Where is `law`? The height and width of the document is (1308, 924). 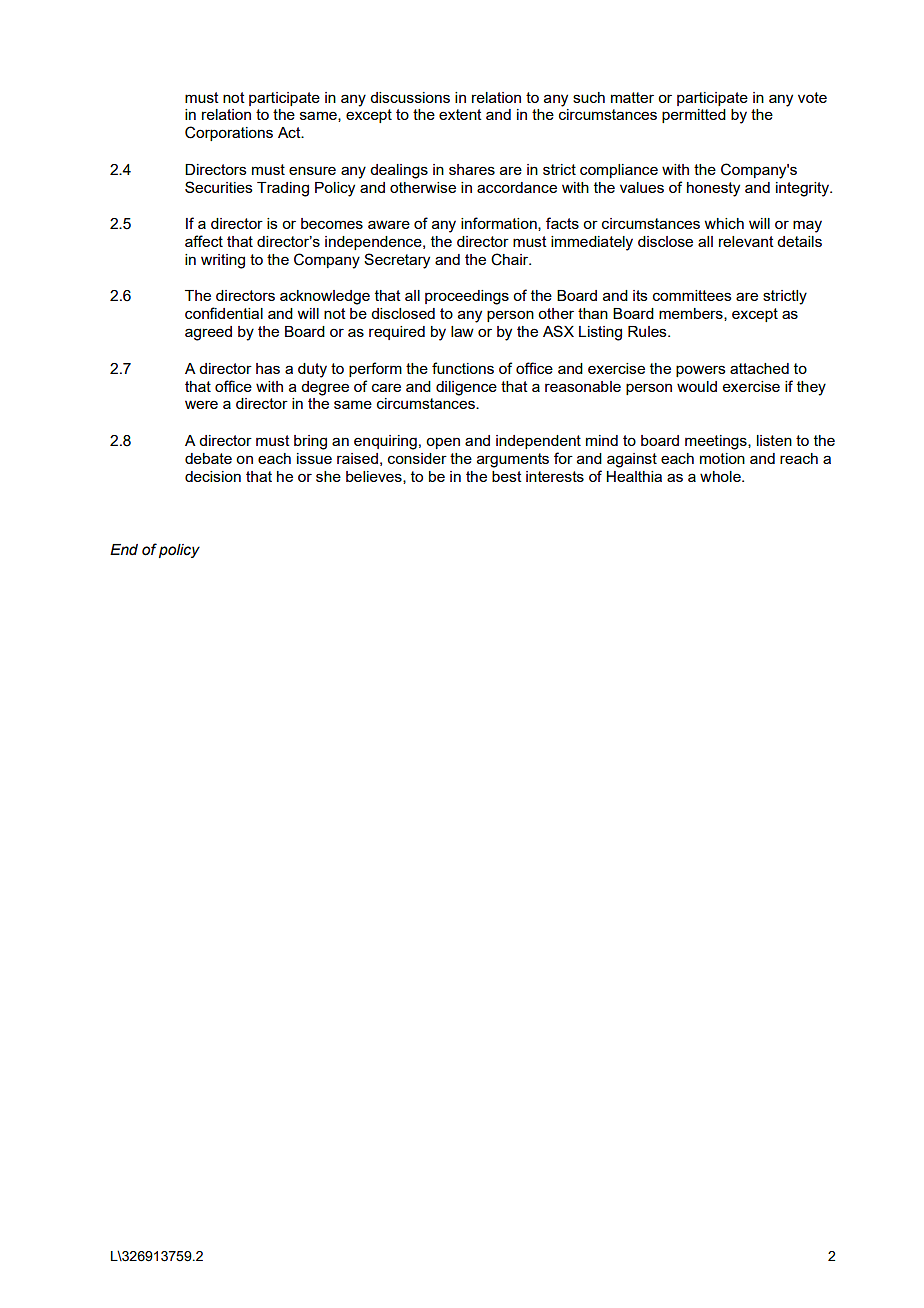 law is located at coordinates (462, 331).
